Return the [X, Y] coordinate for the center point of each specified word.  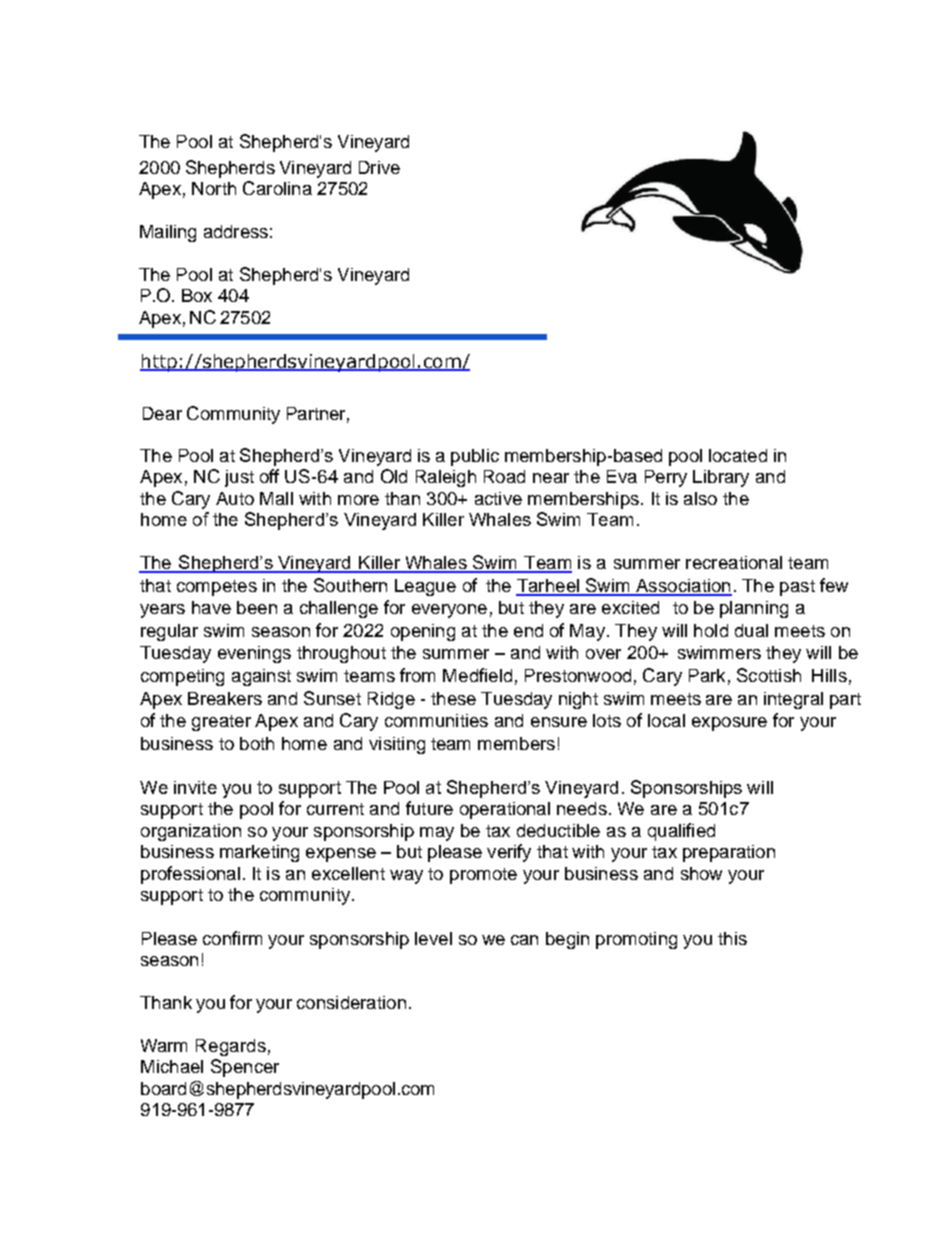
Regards [231, 1047]
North [214, 188]
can [524, 940]
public [475, 457]
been [257, 607]
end [528, 630]
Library [721, 478]
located [738, 455]
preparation [729, 853]
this [732, 938]
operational [505, 810]
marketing [259, 853]
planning [754, 609]
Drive [379, 167]
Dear [162, 413]
